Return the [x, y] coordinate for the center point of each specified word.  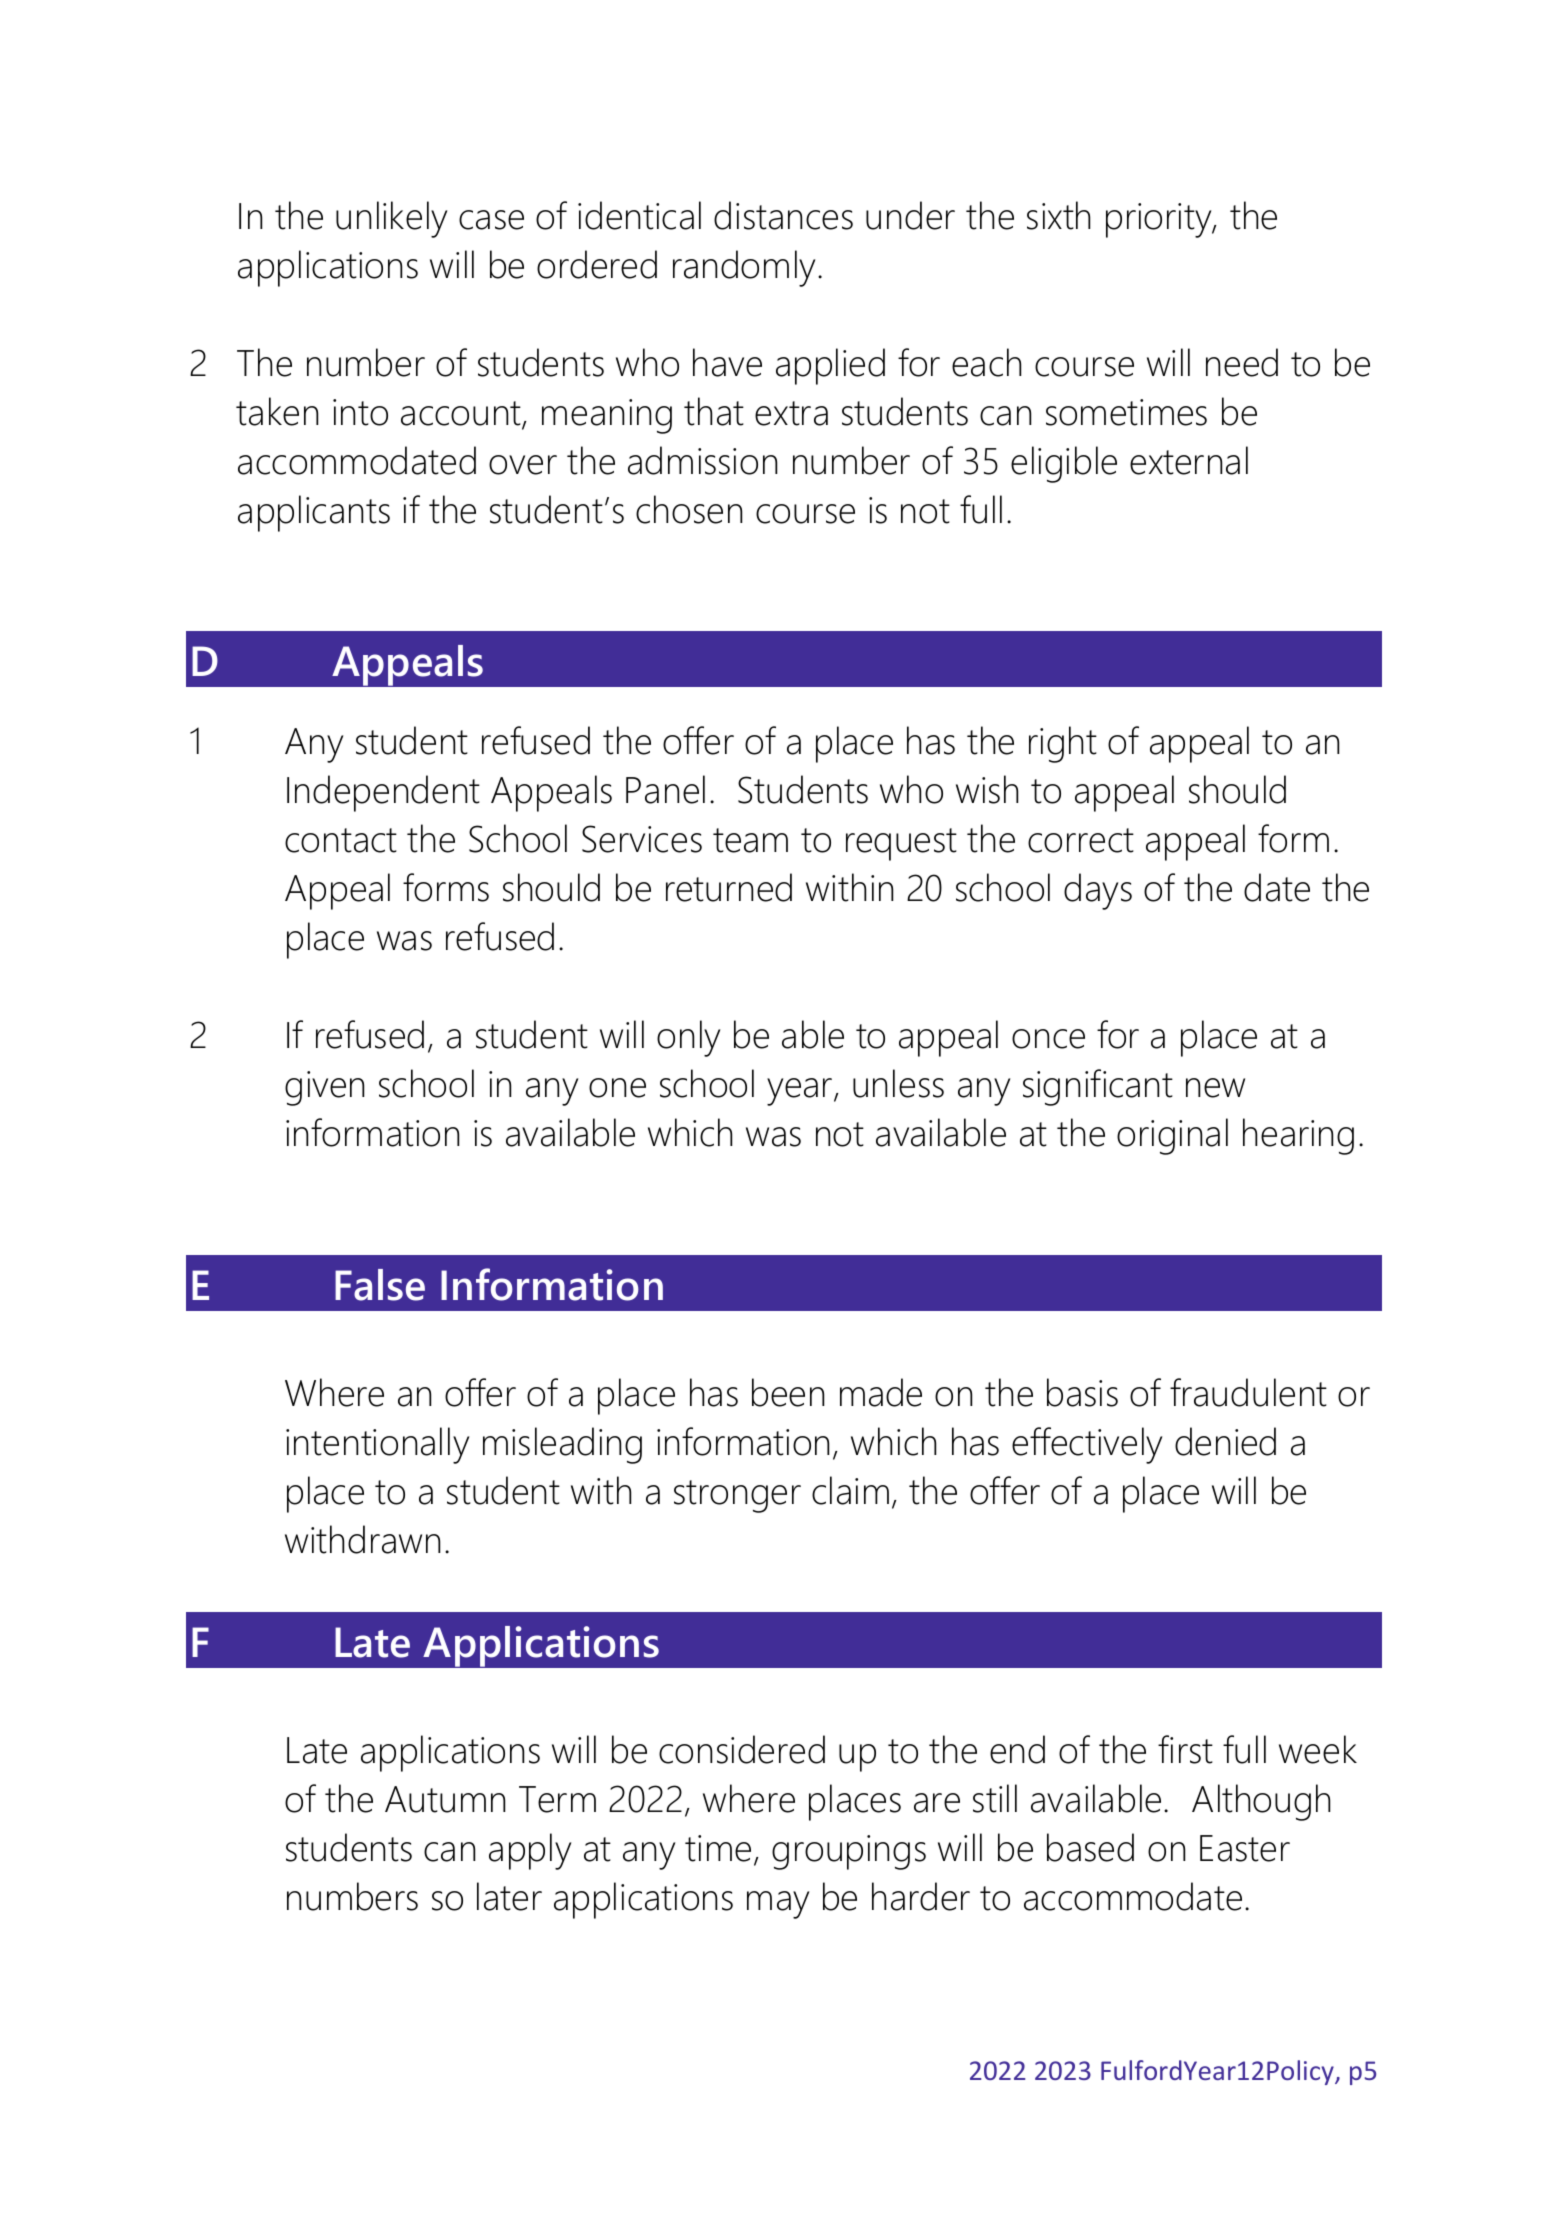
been [788, 1392]
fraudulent [1248, 1392]
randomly [746, 268]
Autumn [445, 1799]
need [1242, 362]
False [380, 1285]
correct [1081, 840]
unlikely [391, 219]
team [750, 840]
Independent [383, 793]
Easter [1245, 1848]
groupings [849, 1852]
